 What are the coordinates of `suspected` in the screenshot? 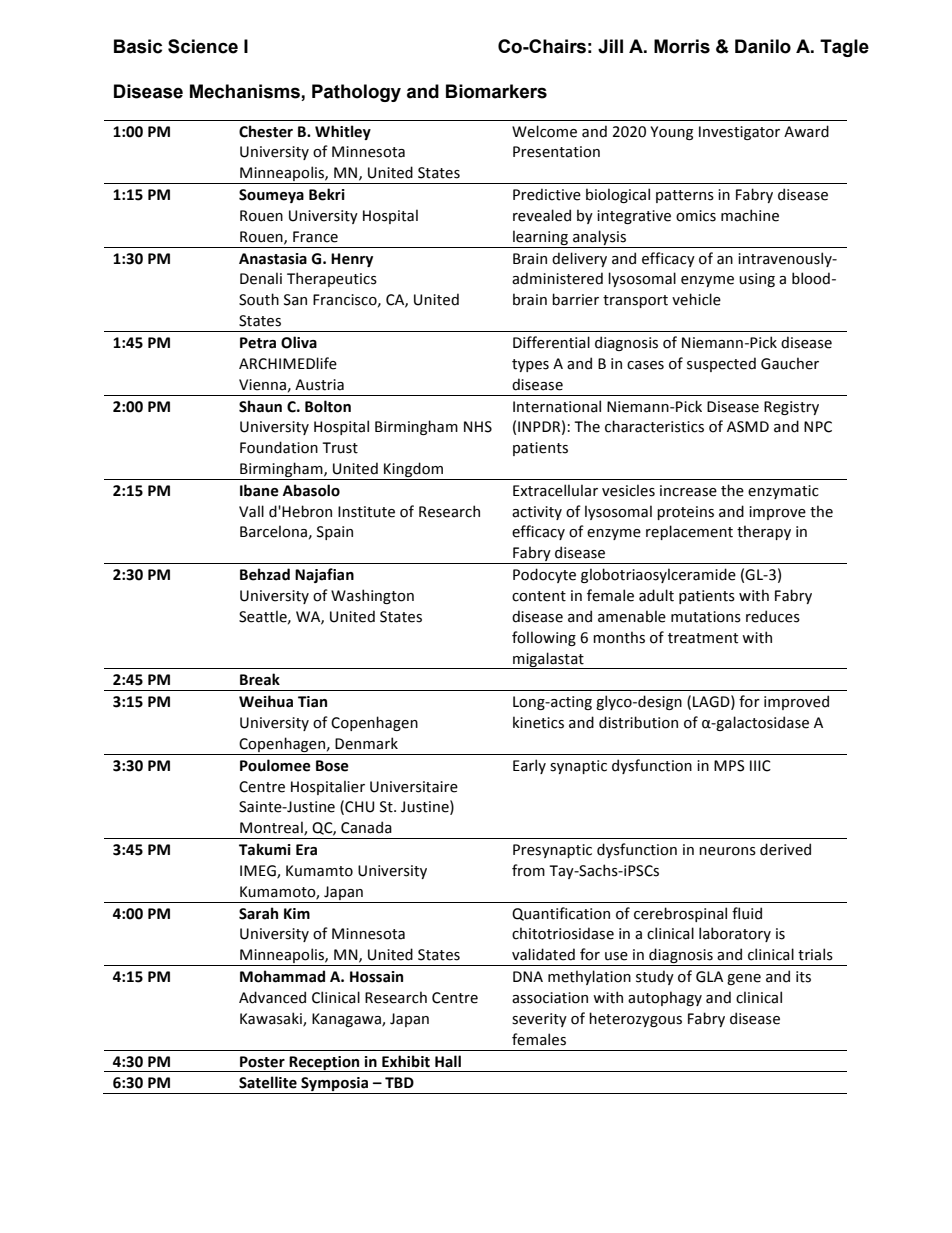 It's located at (721, 364).
